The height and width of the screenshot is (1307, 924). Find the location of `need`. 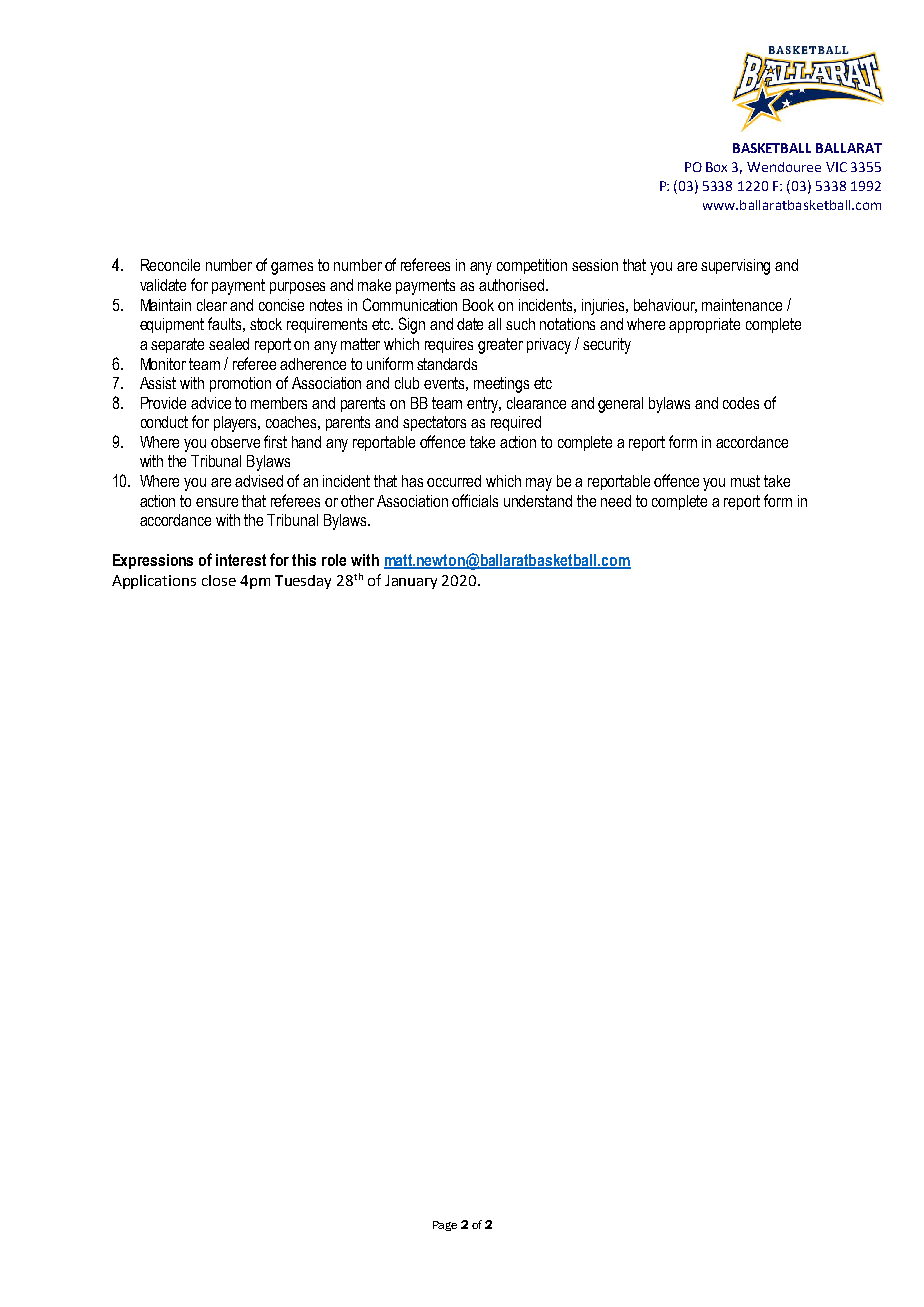

need is located at coordinates (616, 501).
